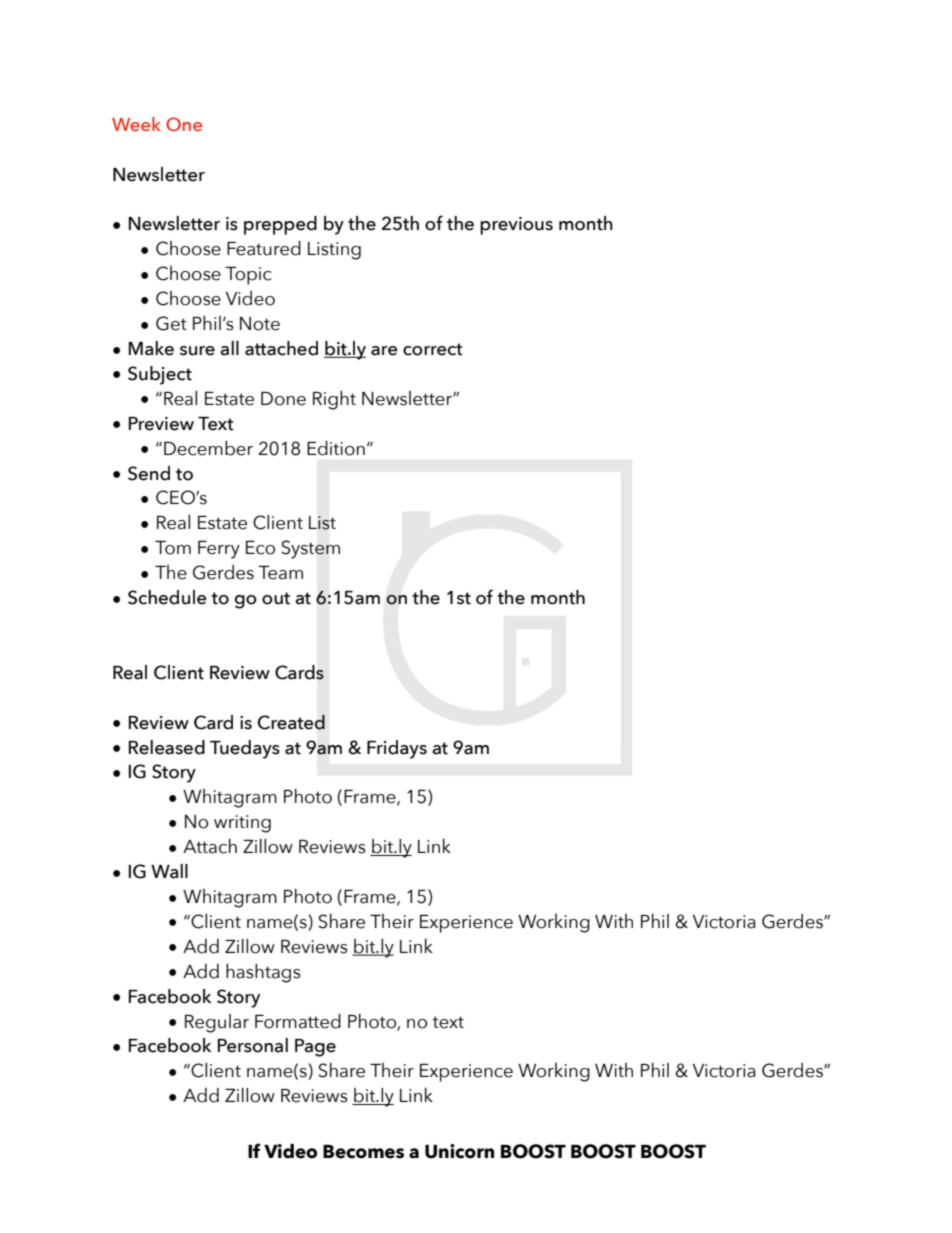  What do you see at coordinates (516, 226) in the screenshot?
I see `previous` at bounding box center [516, 226].
